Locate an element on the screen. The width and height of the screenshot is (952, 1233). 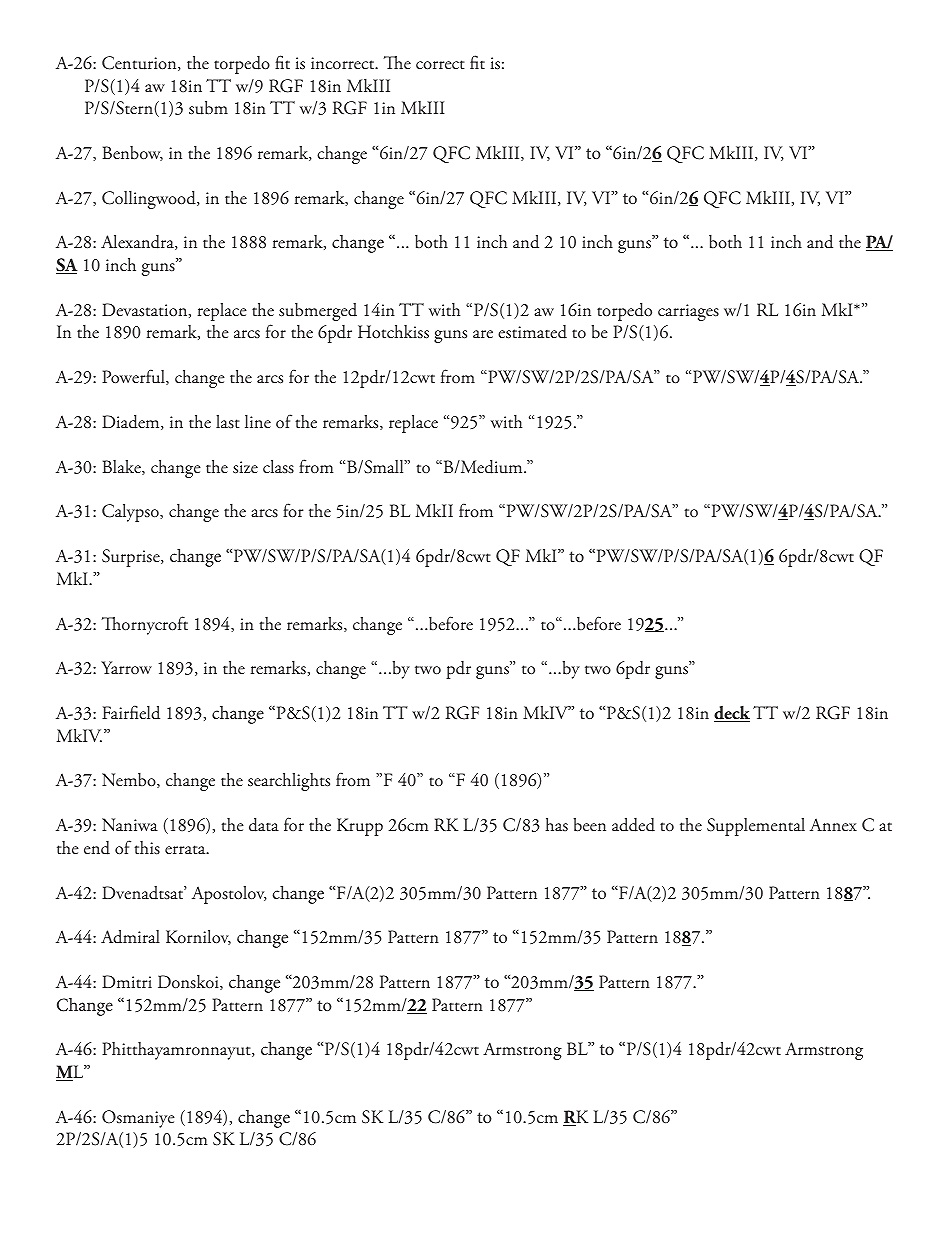
are is located at coordinates (483, 334).
